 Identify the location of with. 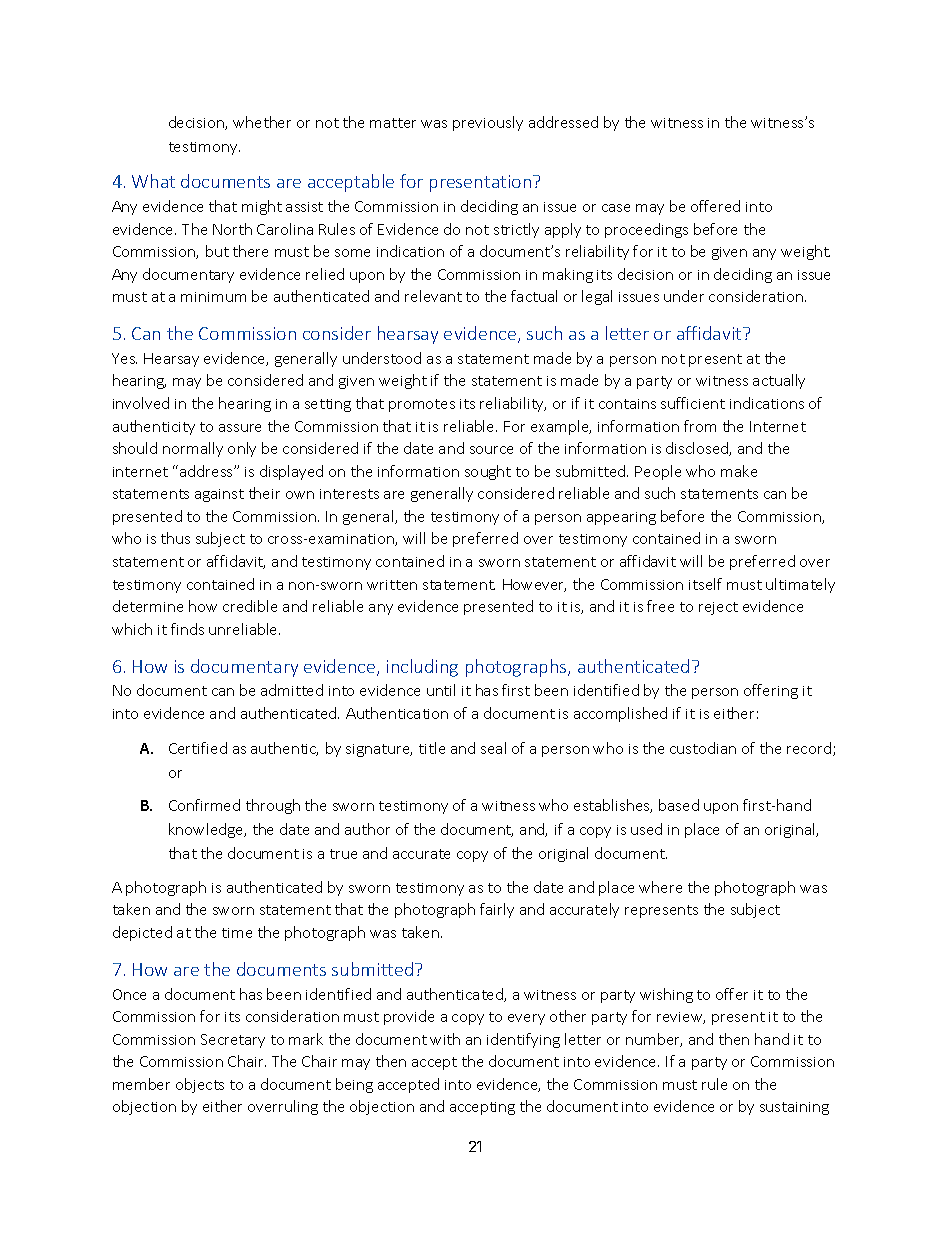
(445, 1039).
